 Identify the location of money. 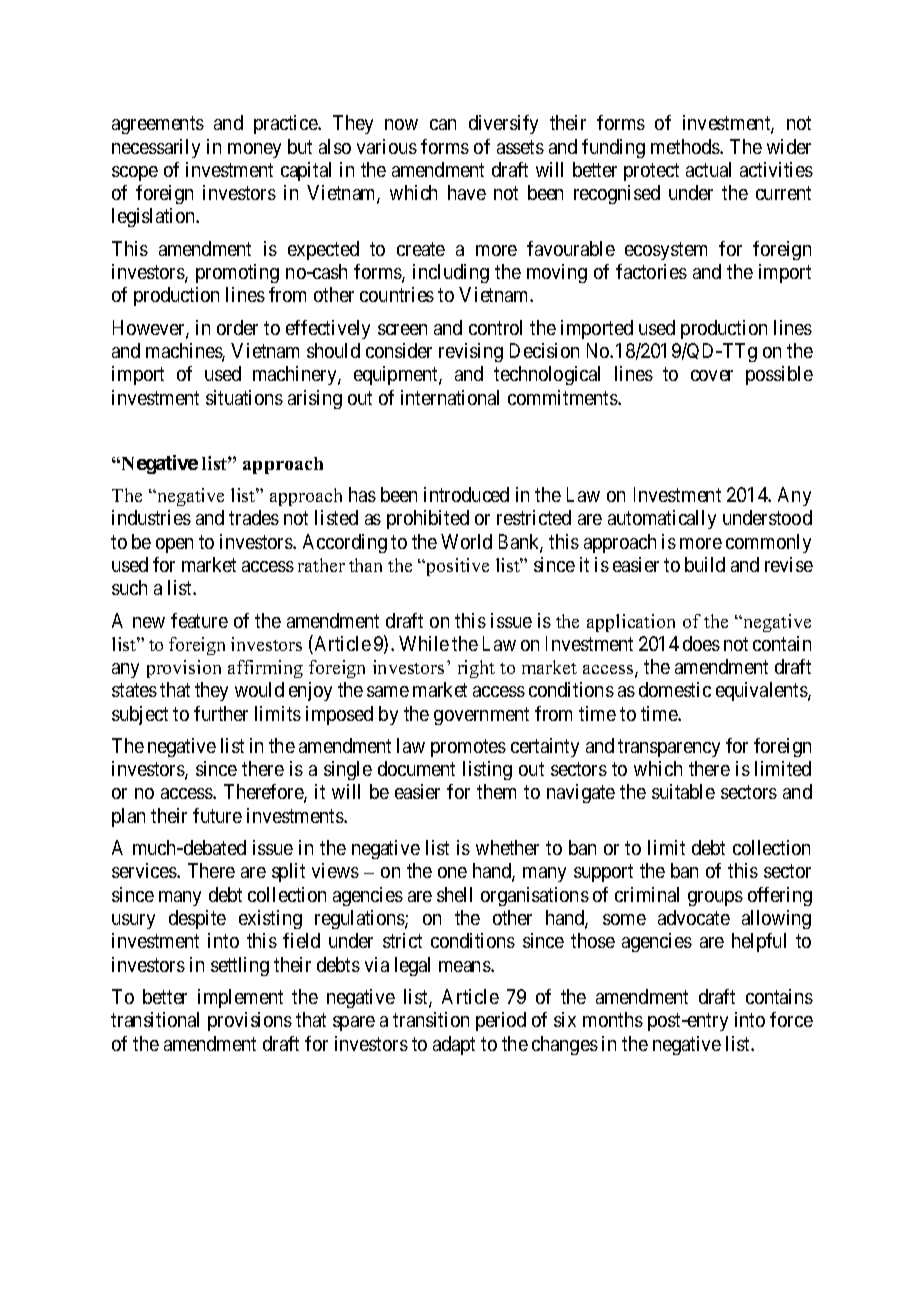
(254, 150).
